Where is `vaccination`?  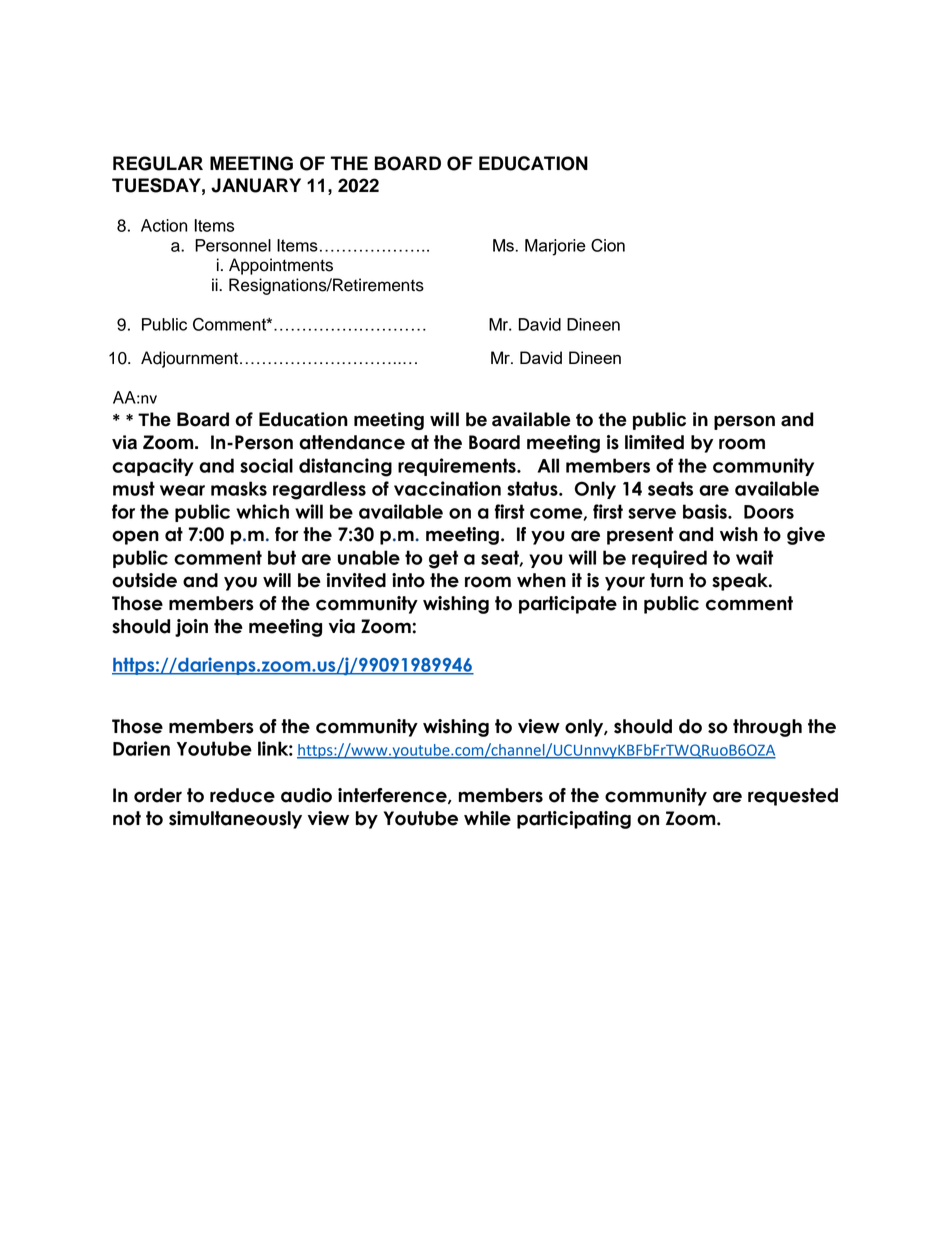 vaccination is located at coordinates (447, 488).
